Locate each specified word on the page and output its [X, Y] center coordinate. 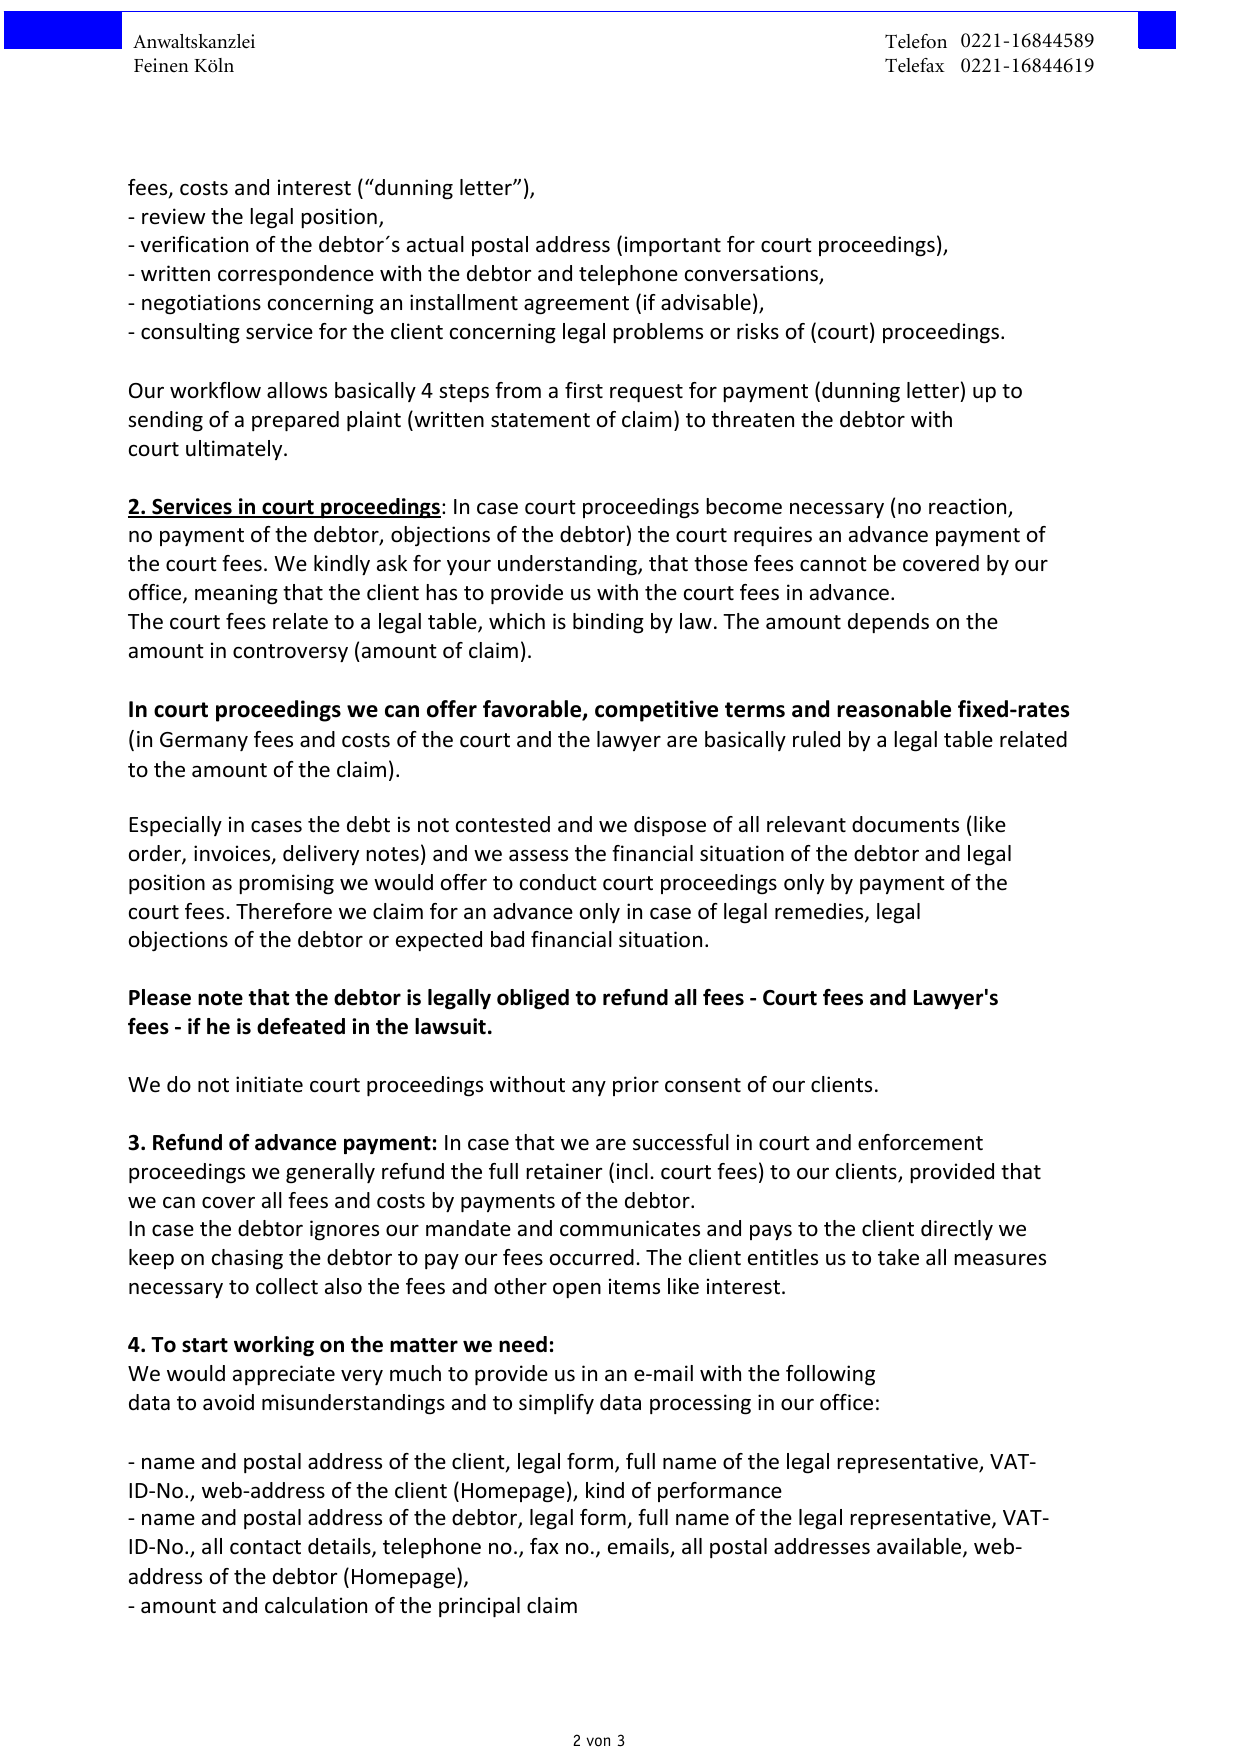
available [920, 1548]
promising [286, 884]
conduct [558, 882]
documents [905, 824]
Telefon [916, 41]
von [598, 1742]
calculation [316, 1605]
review [173, 216]
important [673, 246]
